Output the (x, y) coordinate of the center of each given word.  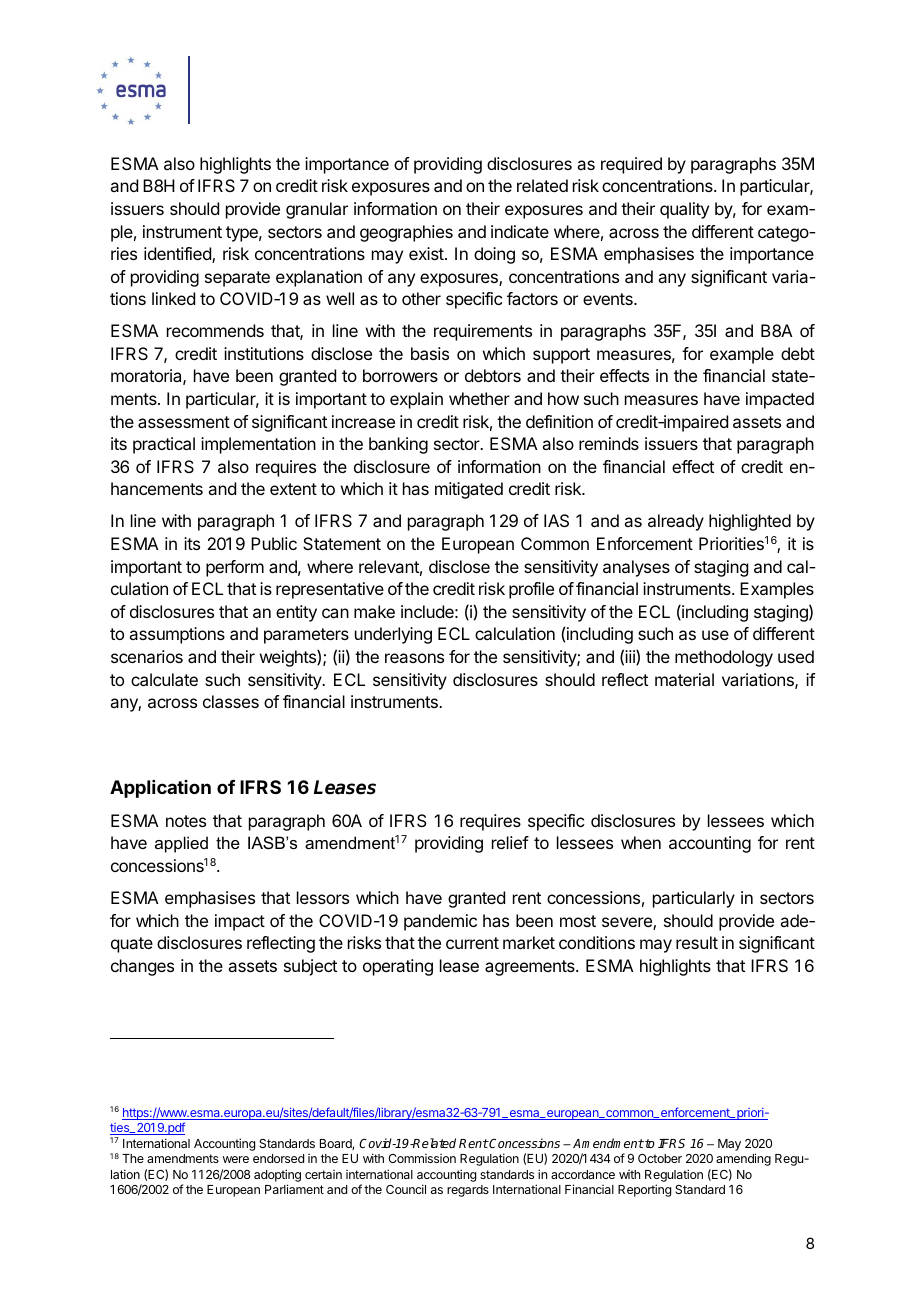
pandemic (440, 922)
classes (231, 701)
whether (479, 398)
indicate (520, 231)
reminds (609, 443)
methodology (724, 658)
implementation (258, 445)
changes (142, 967)
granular (317, 210)
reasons (414, 658)
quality (684, 210)
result (697, 942)
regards (468, 1191)
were (236, 1159)
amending (743, 1159)
